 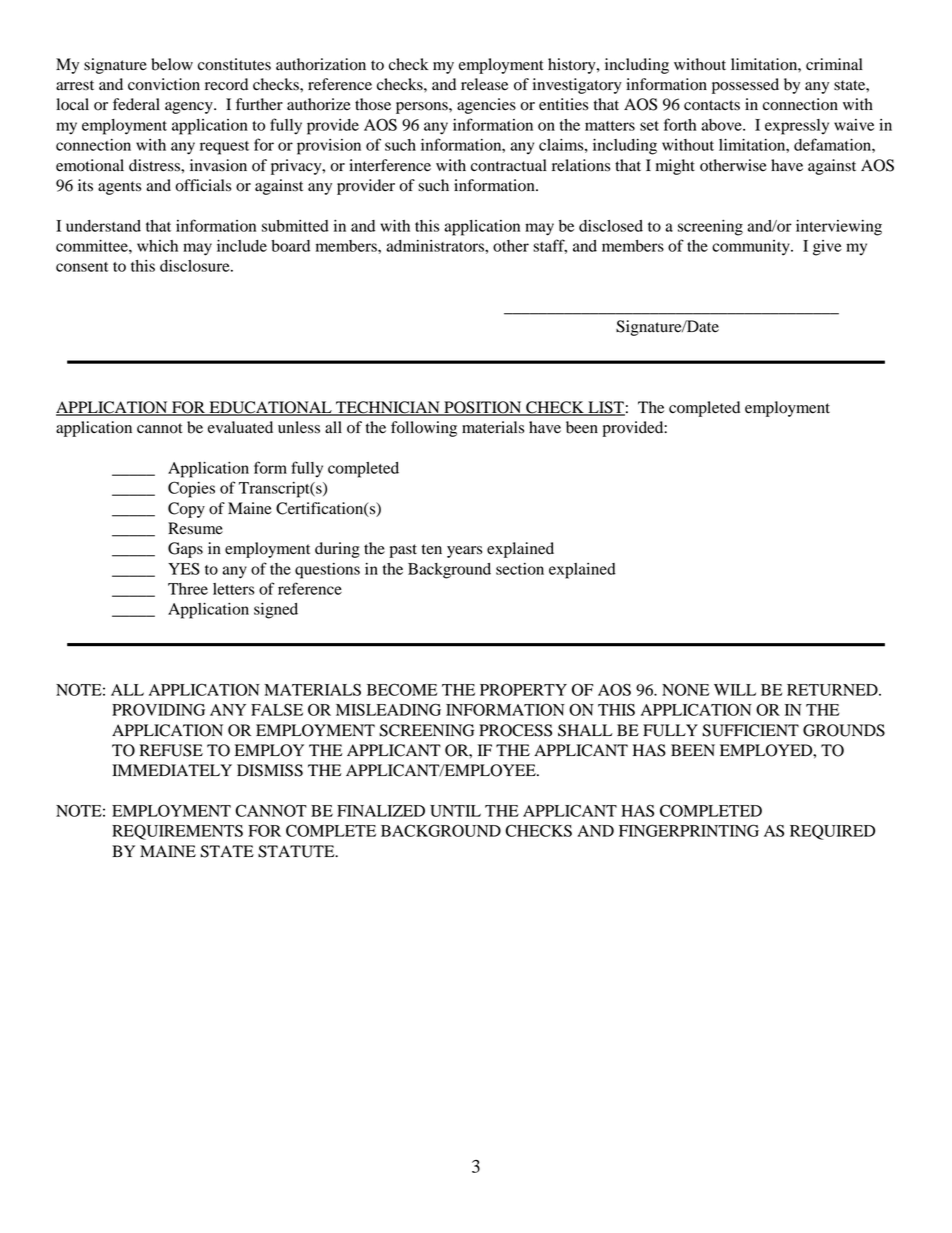 I want to click on administrators, so click(x=436, y=246).
